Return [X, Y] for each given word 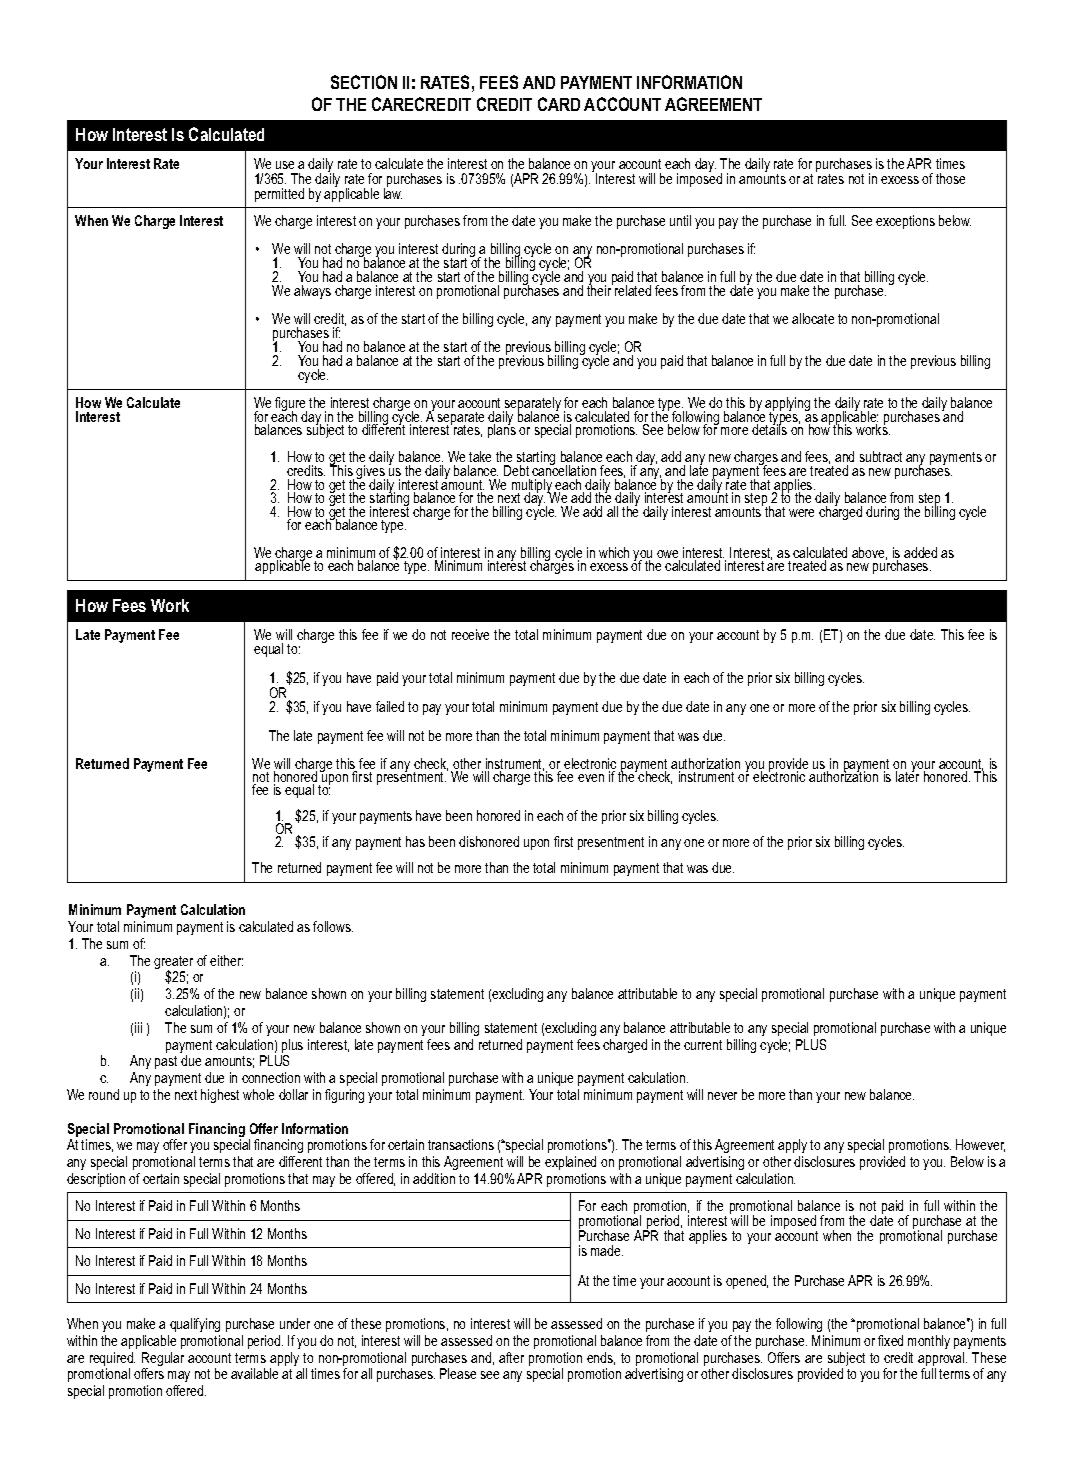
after [511, 1357]
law [393, 192]
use [285, 165]
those [950, 178]
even [591, 778]
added [920, 552]
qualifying [195, 1325]
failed [390, 706]
